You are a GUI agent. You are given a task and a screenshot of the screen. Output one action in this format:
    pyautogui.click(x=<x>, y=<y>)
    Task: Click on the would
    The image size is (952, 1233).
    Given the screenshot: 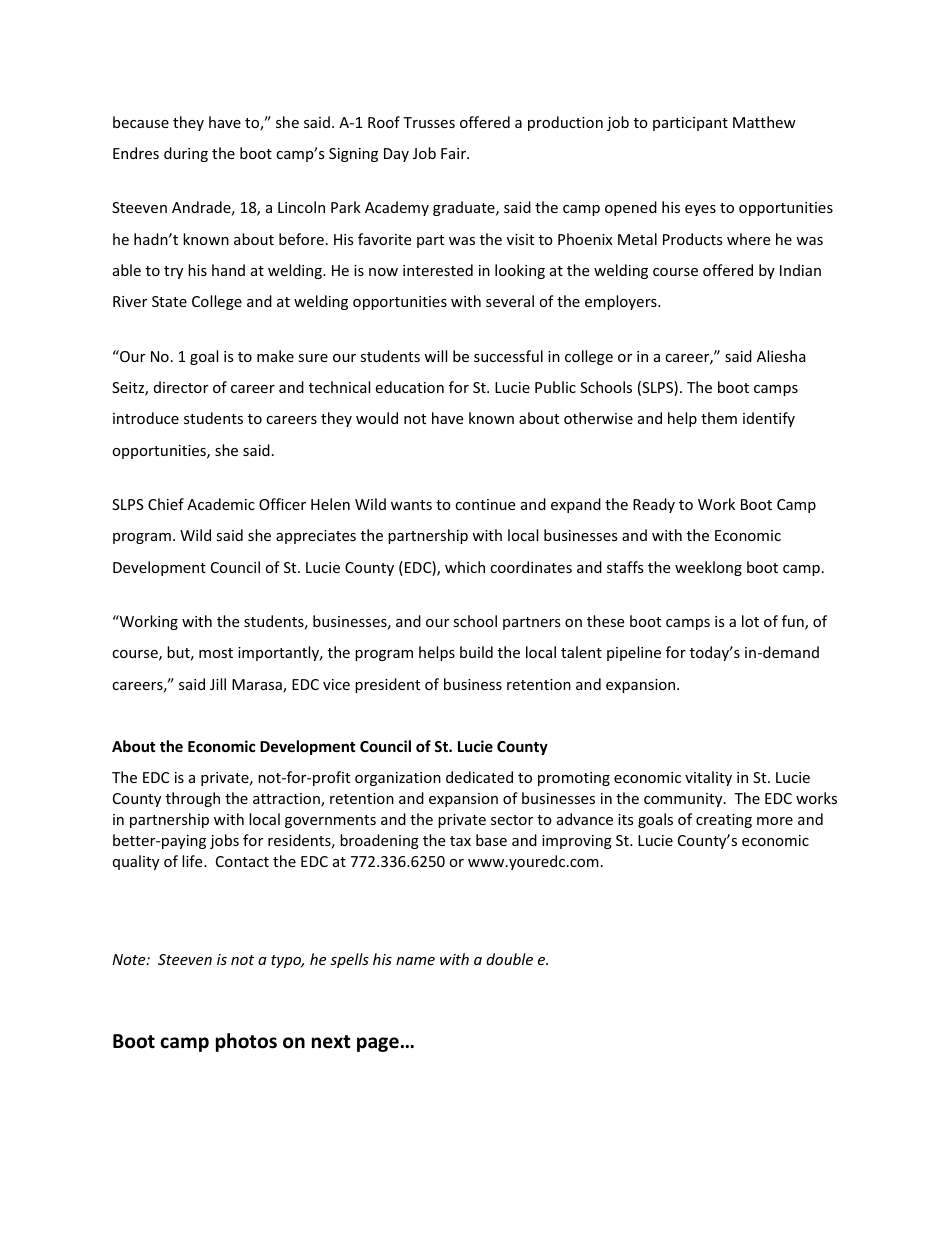 What is the action you would take?
    pyautogui.click(x=377, y=418)
